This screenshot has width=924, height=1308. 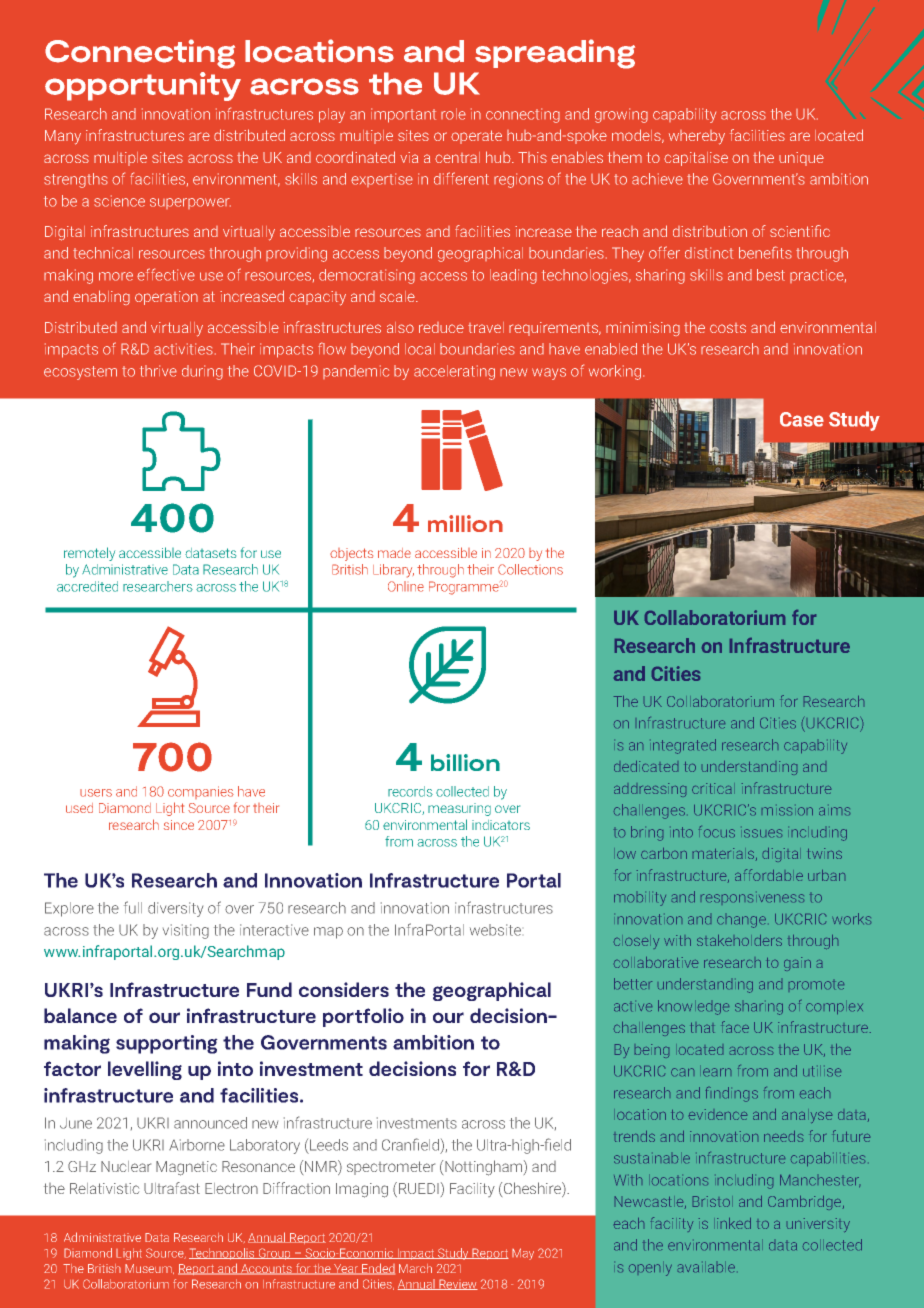 What do you see at coordinates (787, 811) in the screenshot?
I see `mission` at bounding box center [787, 811].
